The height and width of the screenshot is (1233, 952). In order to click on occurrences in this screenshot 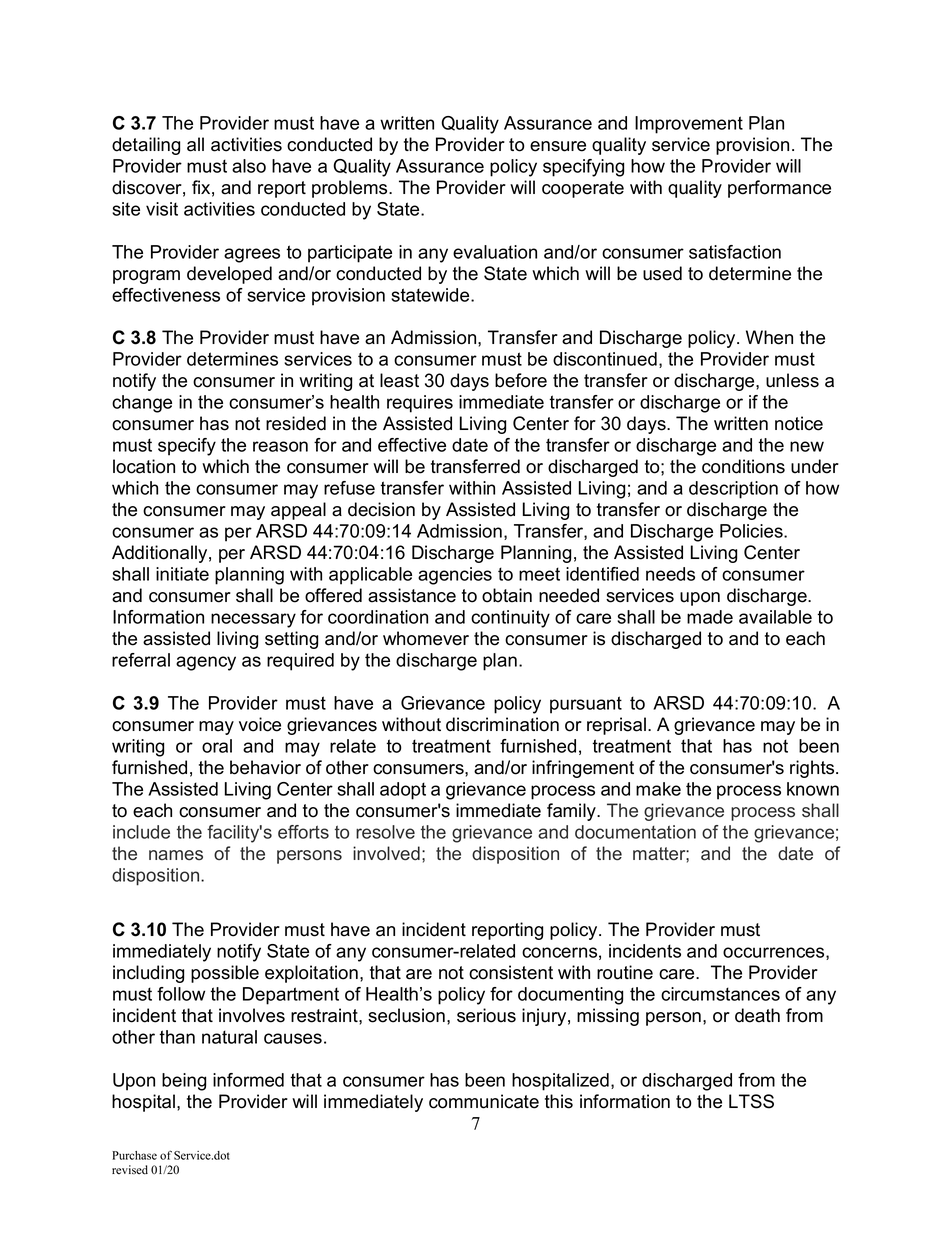, I will do `click(775, 953)`.
